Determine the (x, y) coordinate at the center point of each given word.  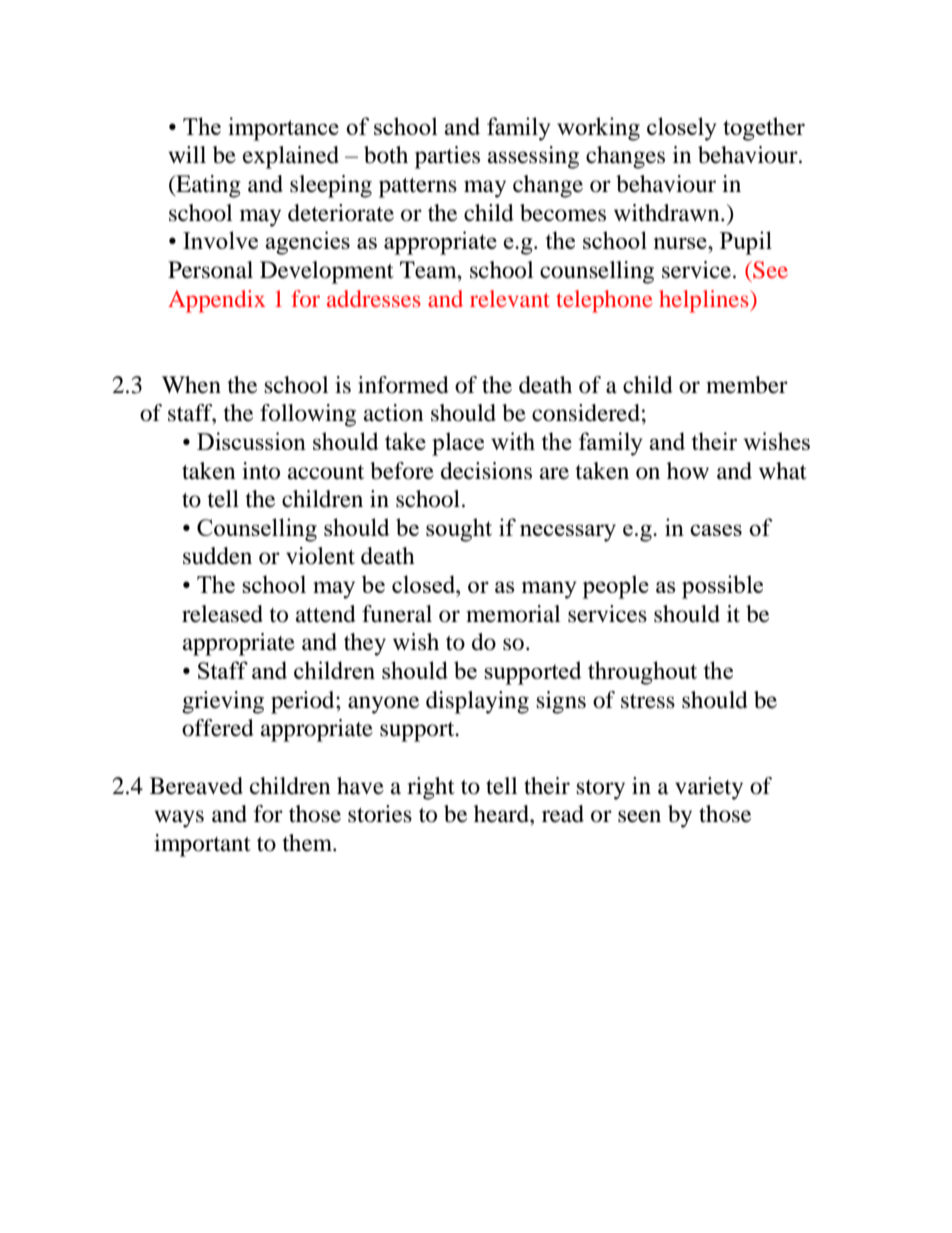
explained (291, 157)
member (747, 385)
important (202, 845)
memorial (513, 614)
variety (709, 788)
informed (403, 385)
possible (722, 587)
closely (682, 129)
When (191, 385)
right (431, 788)
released (222, 614)
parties (447, 157)
